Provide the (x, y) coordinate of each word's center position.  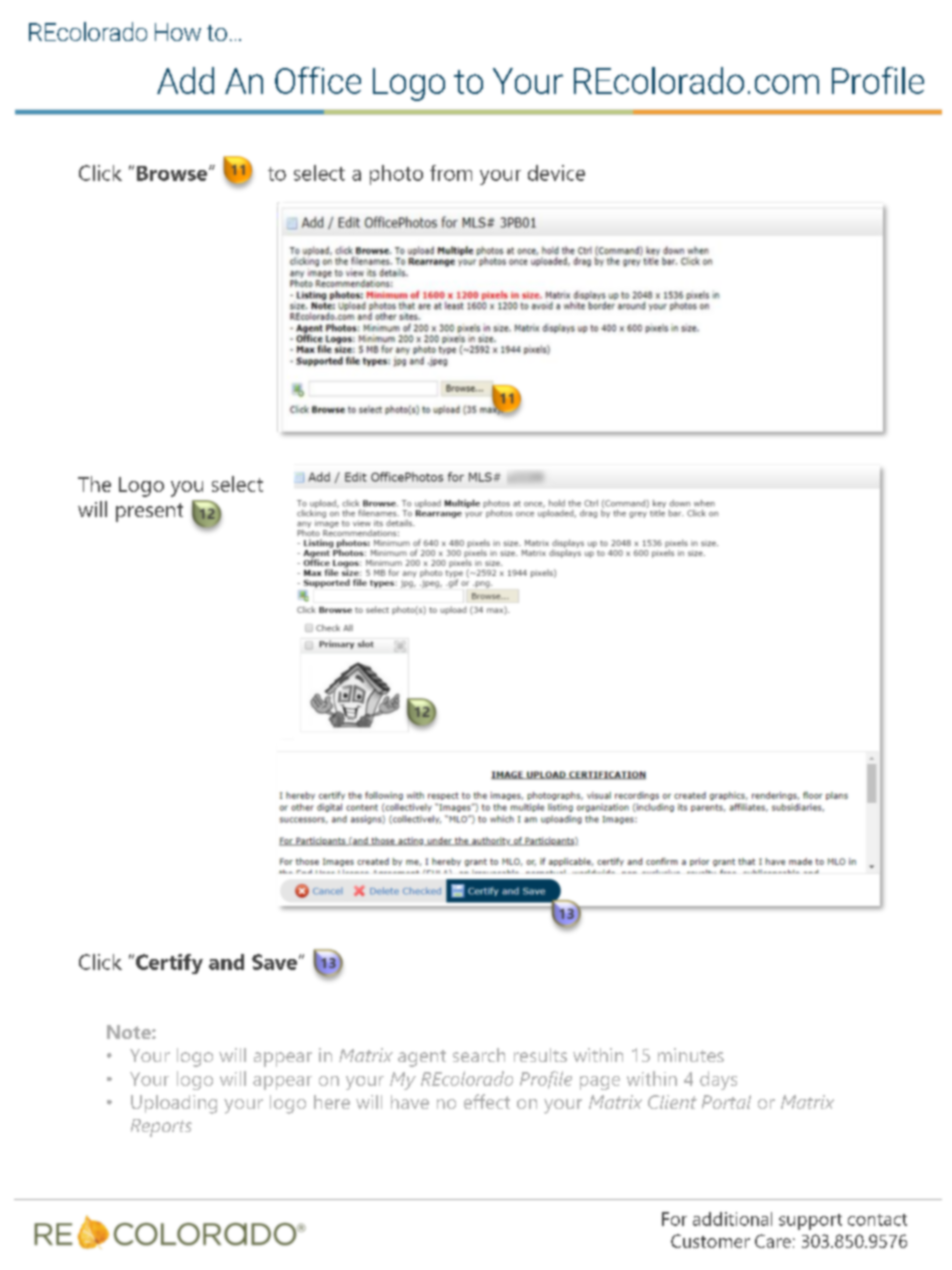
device (556, 173)
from (451, 173)
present (149, 512)
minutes (691, 1055)
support (810, 1222)
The (94, 484)
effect (487, 1101)
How (178, 32)
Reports (161, 1128)
